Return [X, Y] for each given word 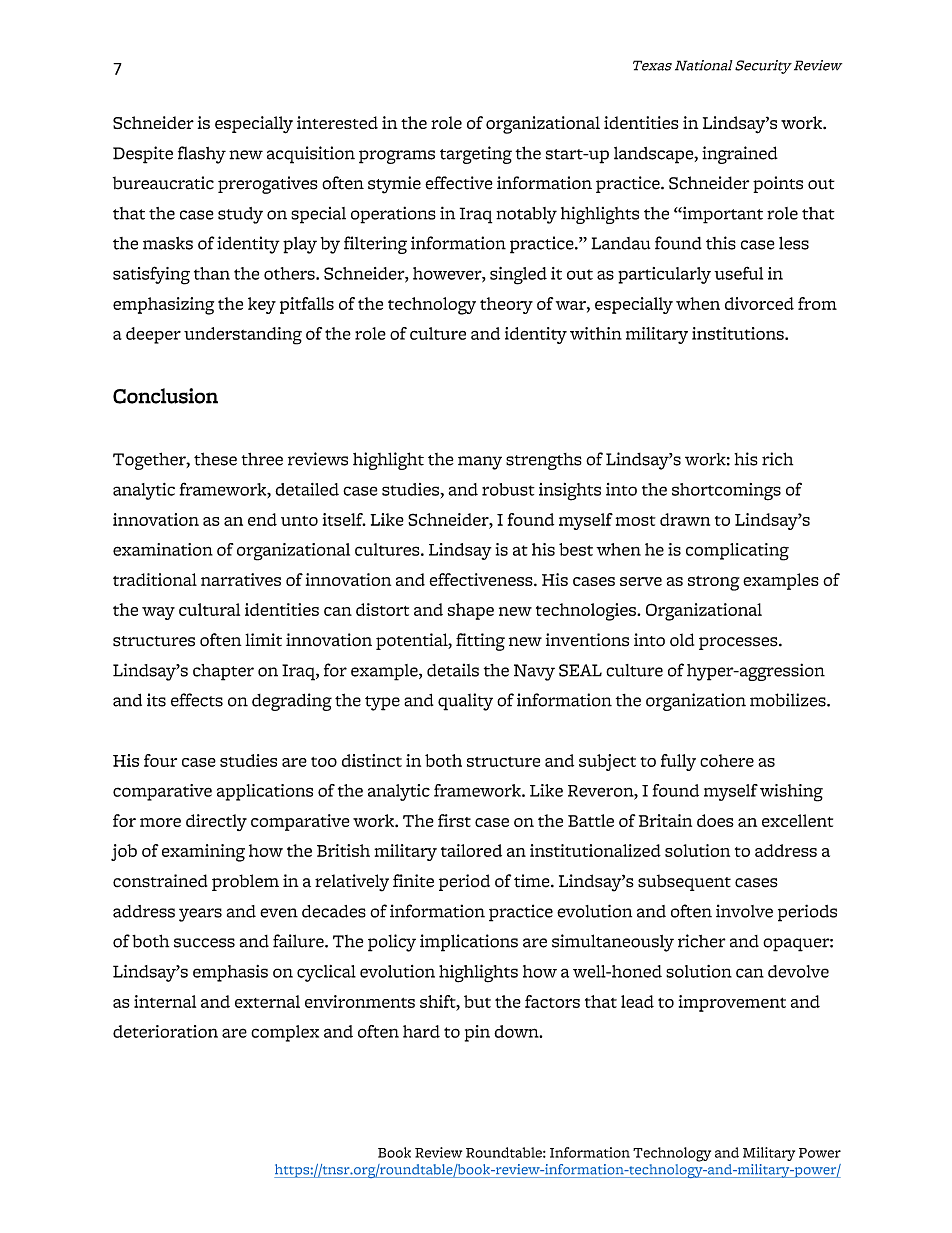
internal [165, 1001]
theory [506, 305]
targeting [476, 155]
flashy [202, 155]
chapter [223, 672]
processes [739, 643]
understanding [243, 336]
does [715, 820]
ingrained [740, 155]
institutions [739, 333]
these [215, 459]
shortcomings [726, 492]
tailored [471, 850]
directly [216, 822]
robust [508, 489]
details [453, 670]
